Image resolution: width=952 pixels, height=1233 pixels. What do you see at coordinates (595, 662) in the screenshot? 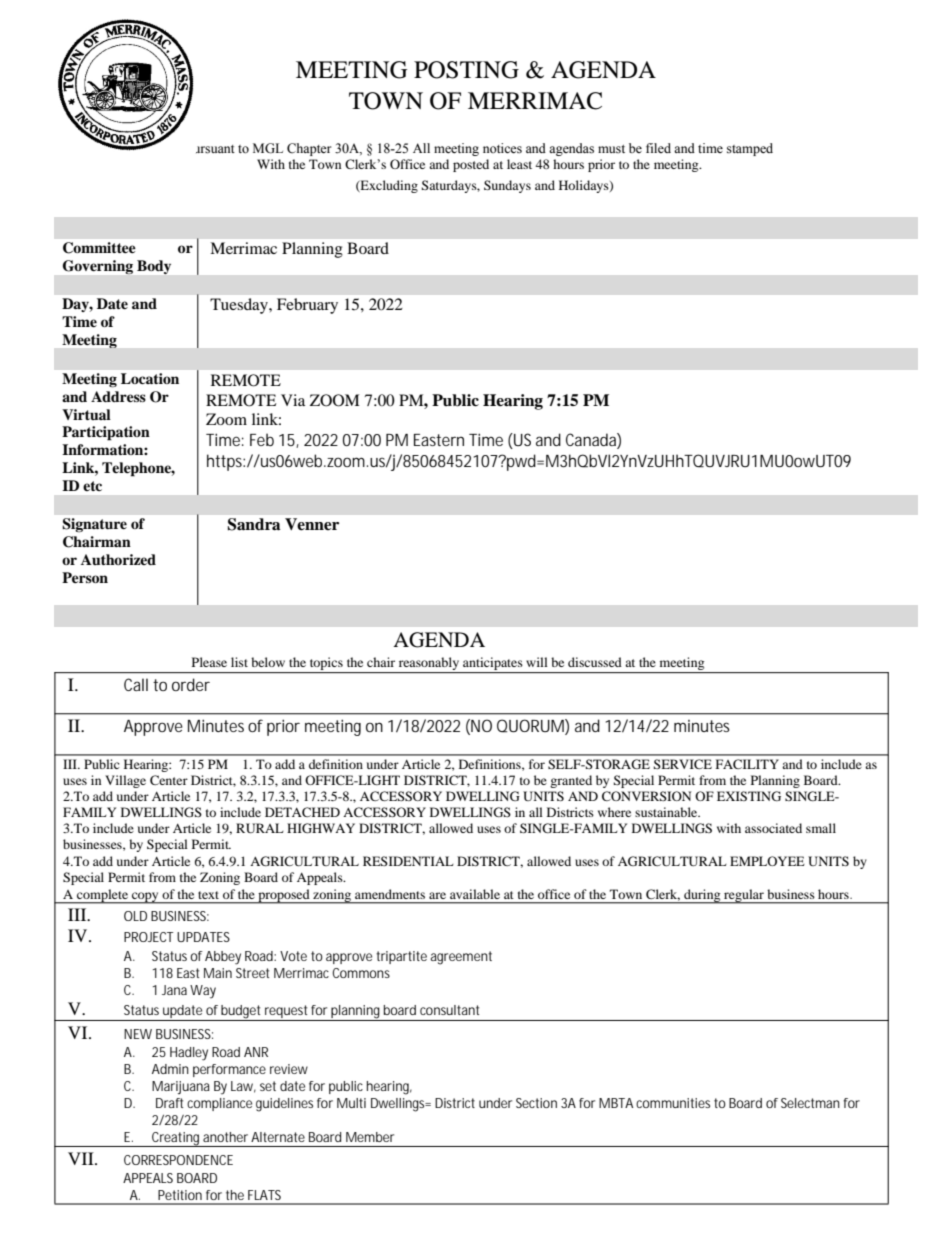
I see `discussed` at bounding box center [595, 662].
